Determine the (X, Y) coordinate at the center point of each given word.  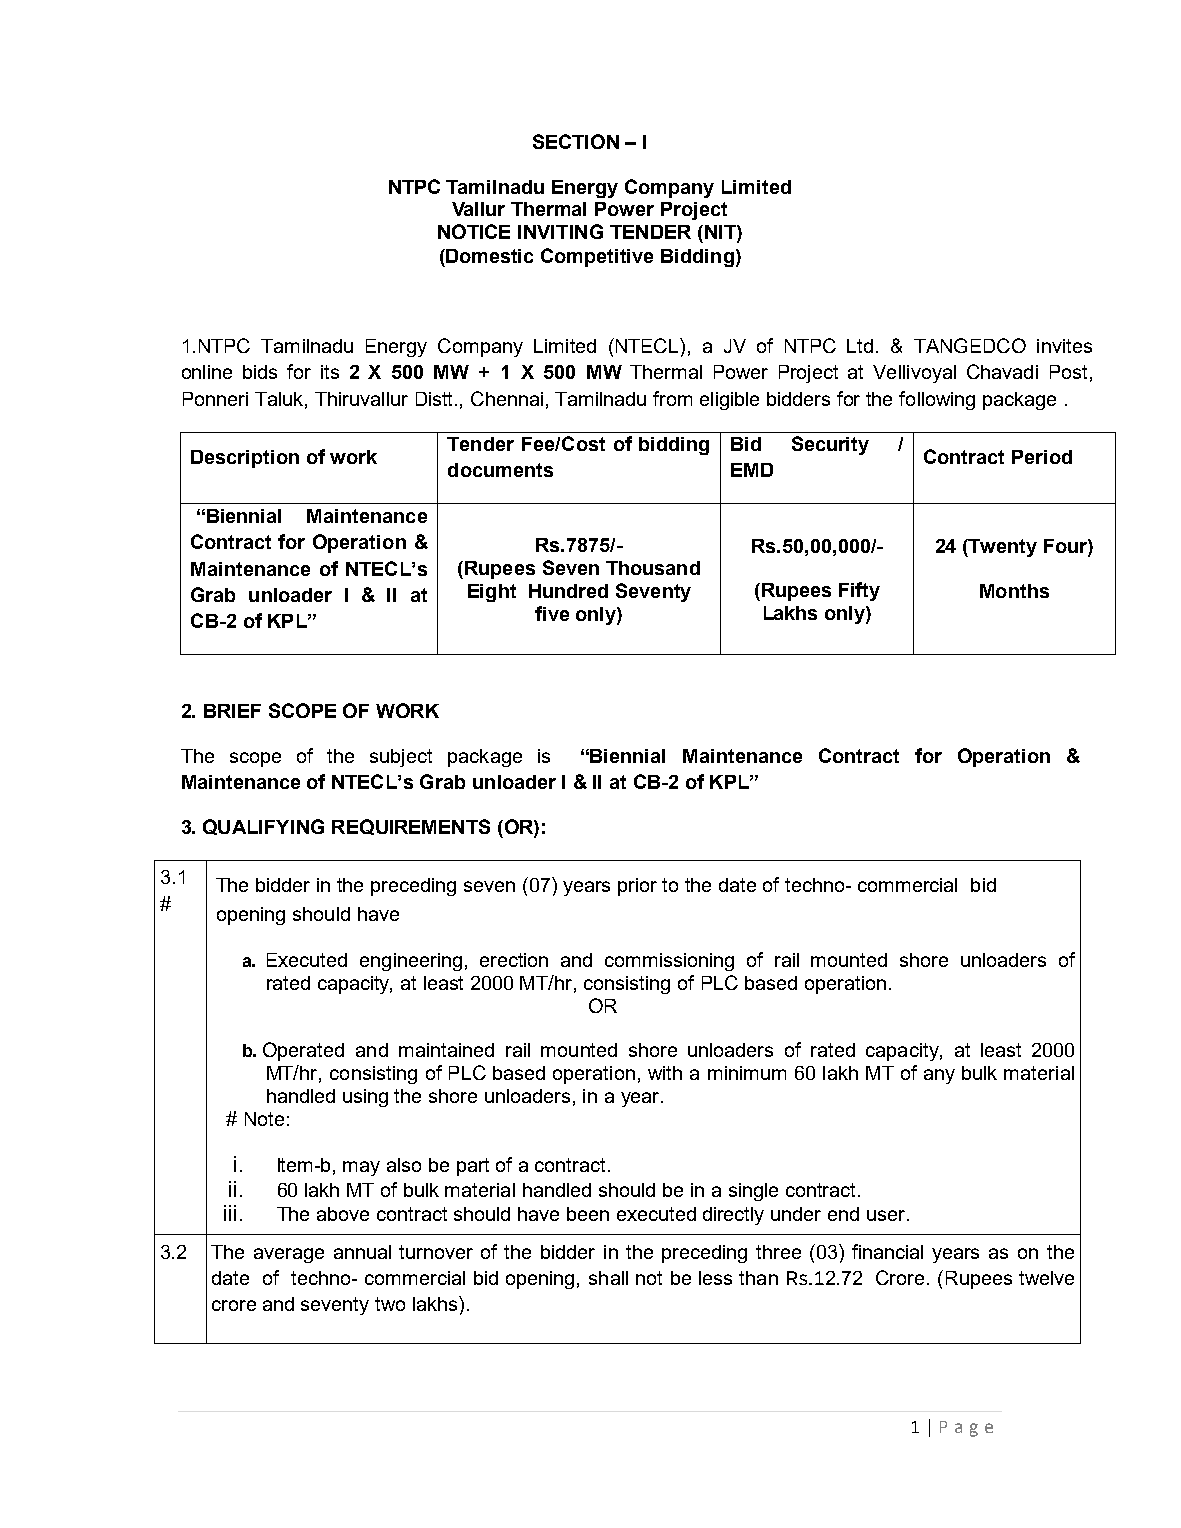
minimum (747, 1073)
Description (245, 459)
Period (1042, 457)
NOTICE (474, 231)
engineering (411, 962)
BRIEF (232, 711)
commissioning (669, 962)
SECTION (576, 141)
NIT (721, 233)
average (289, 1255)
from (672, 398)
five (552, 613)
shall (608, 1278)
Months (1014, 591)
